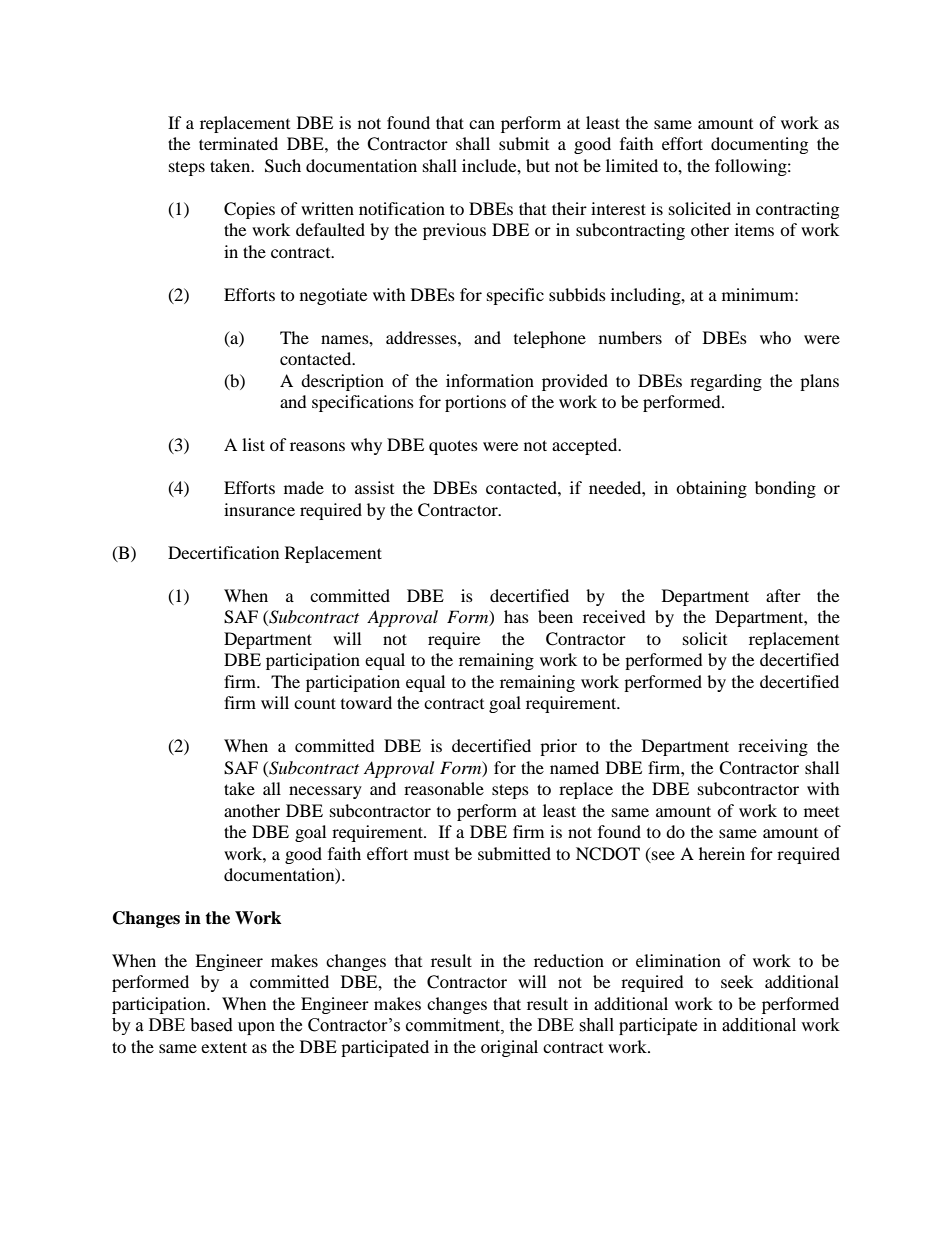  I want to click on regarding, so click(726, 382).
